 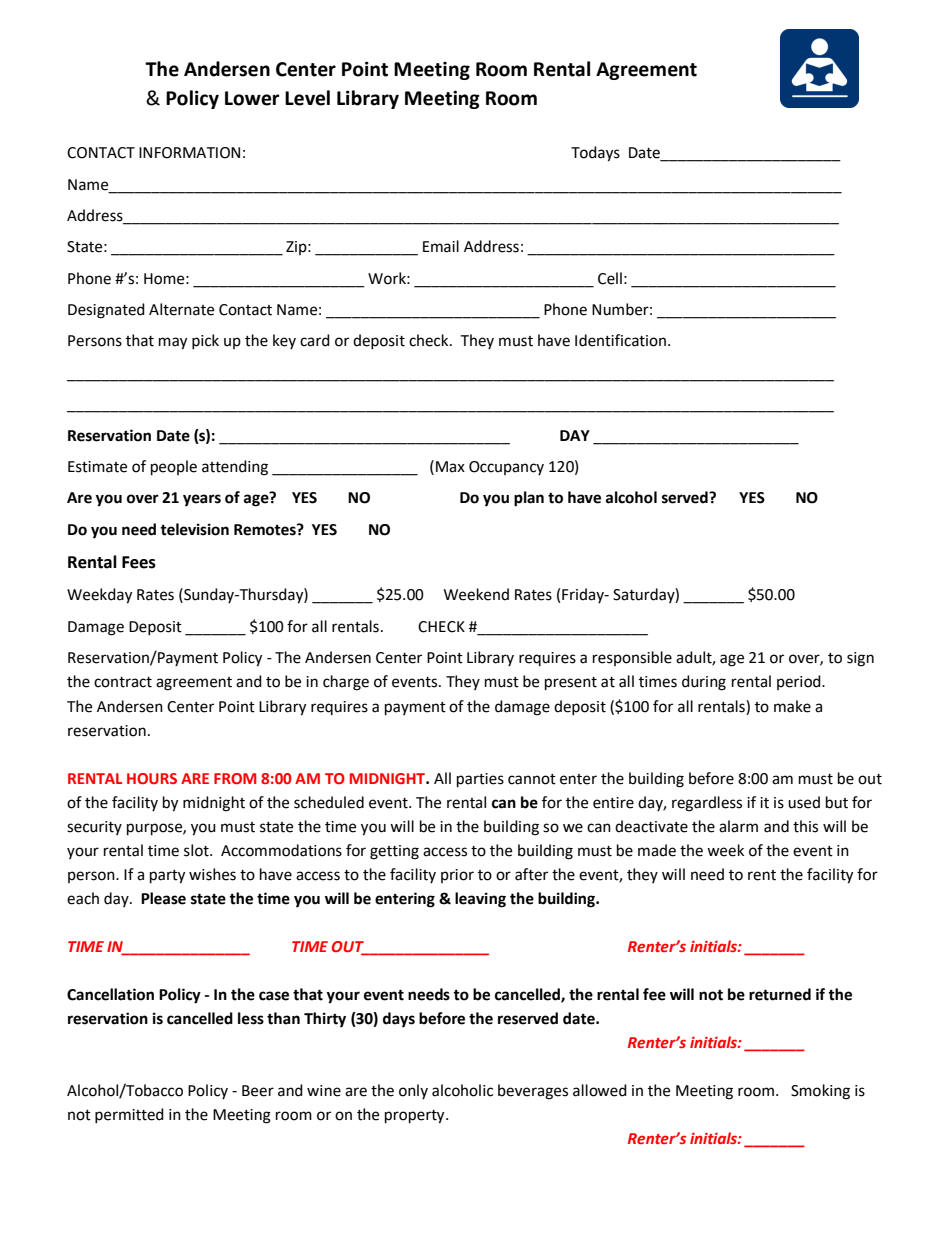 I want to click on people, so click(x=174, y=468).
